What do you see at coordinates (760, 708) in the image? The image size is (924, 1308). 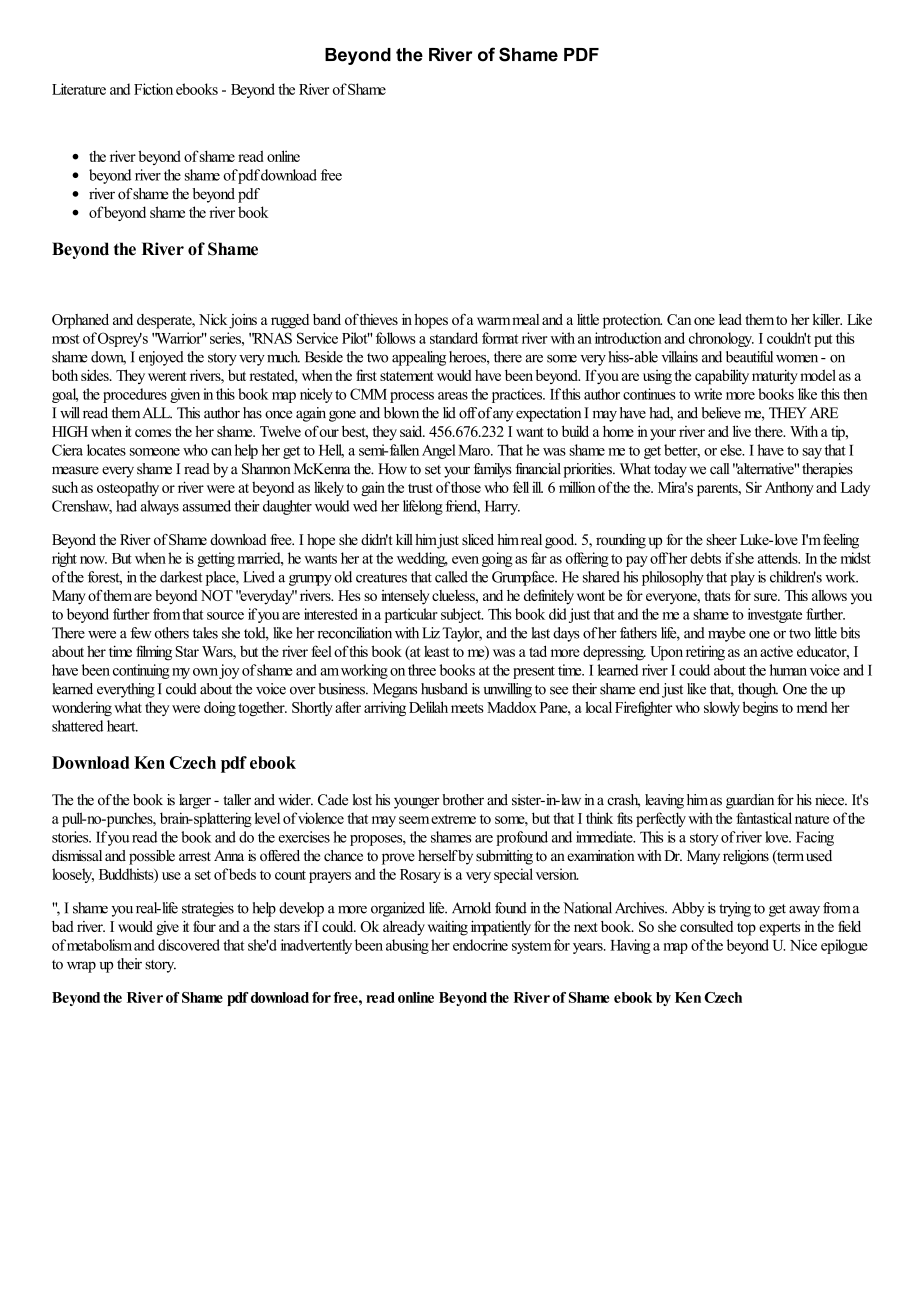 I see `begins` at bounding box center [760, 708].
